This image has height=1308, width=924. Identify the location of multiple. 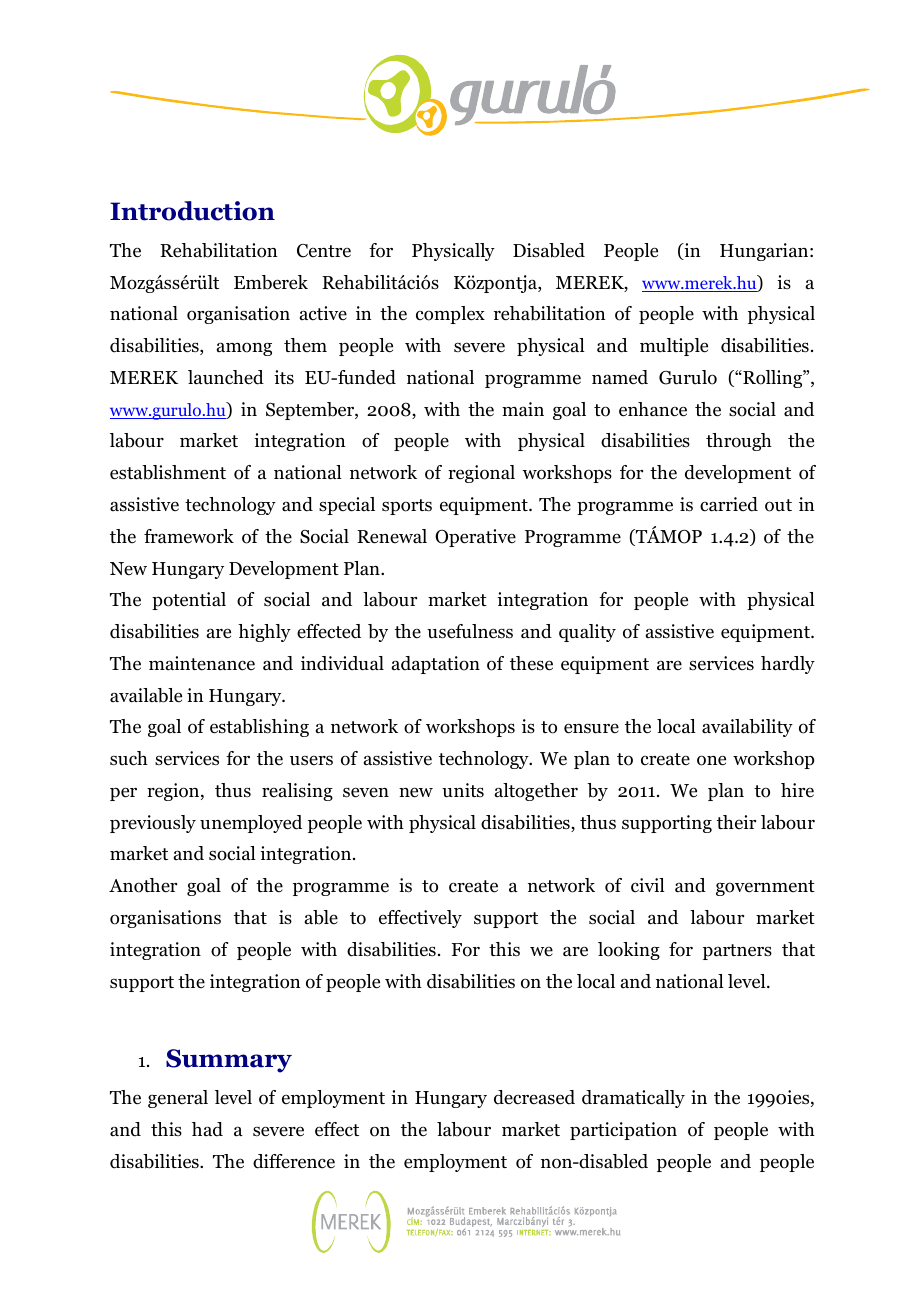
(674, 347).
